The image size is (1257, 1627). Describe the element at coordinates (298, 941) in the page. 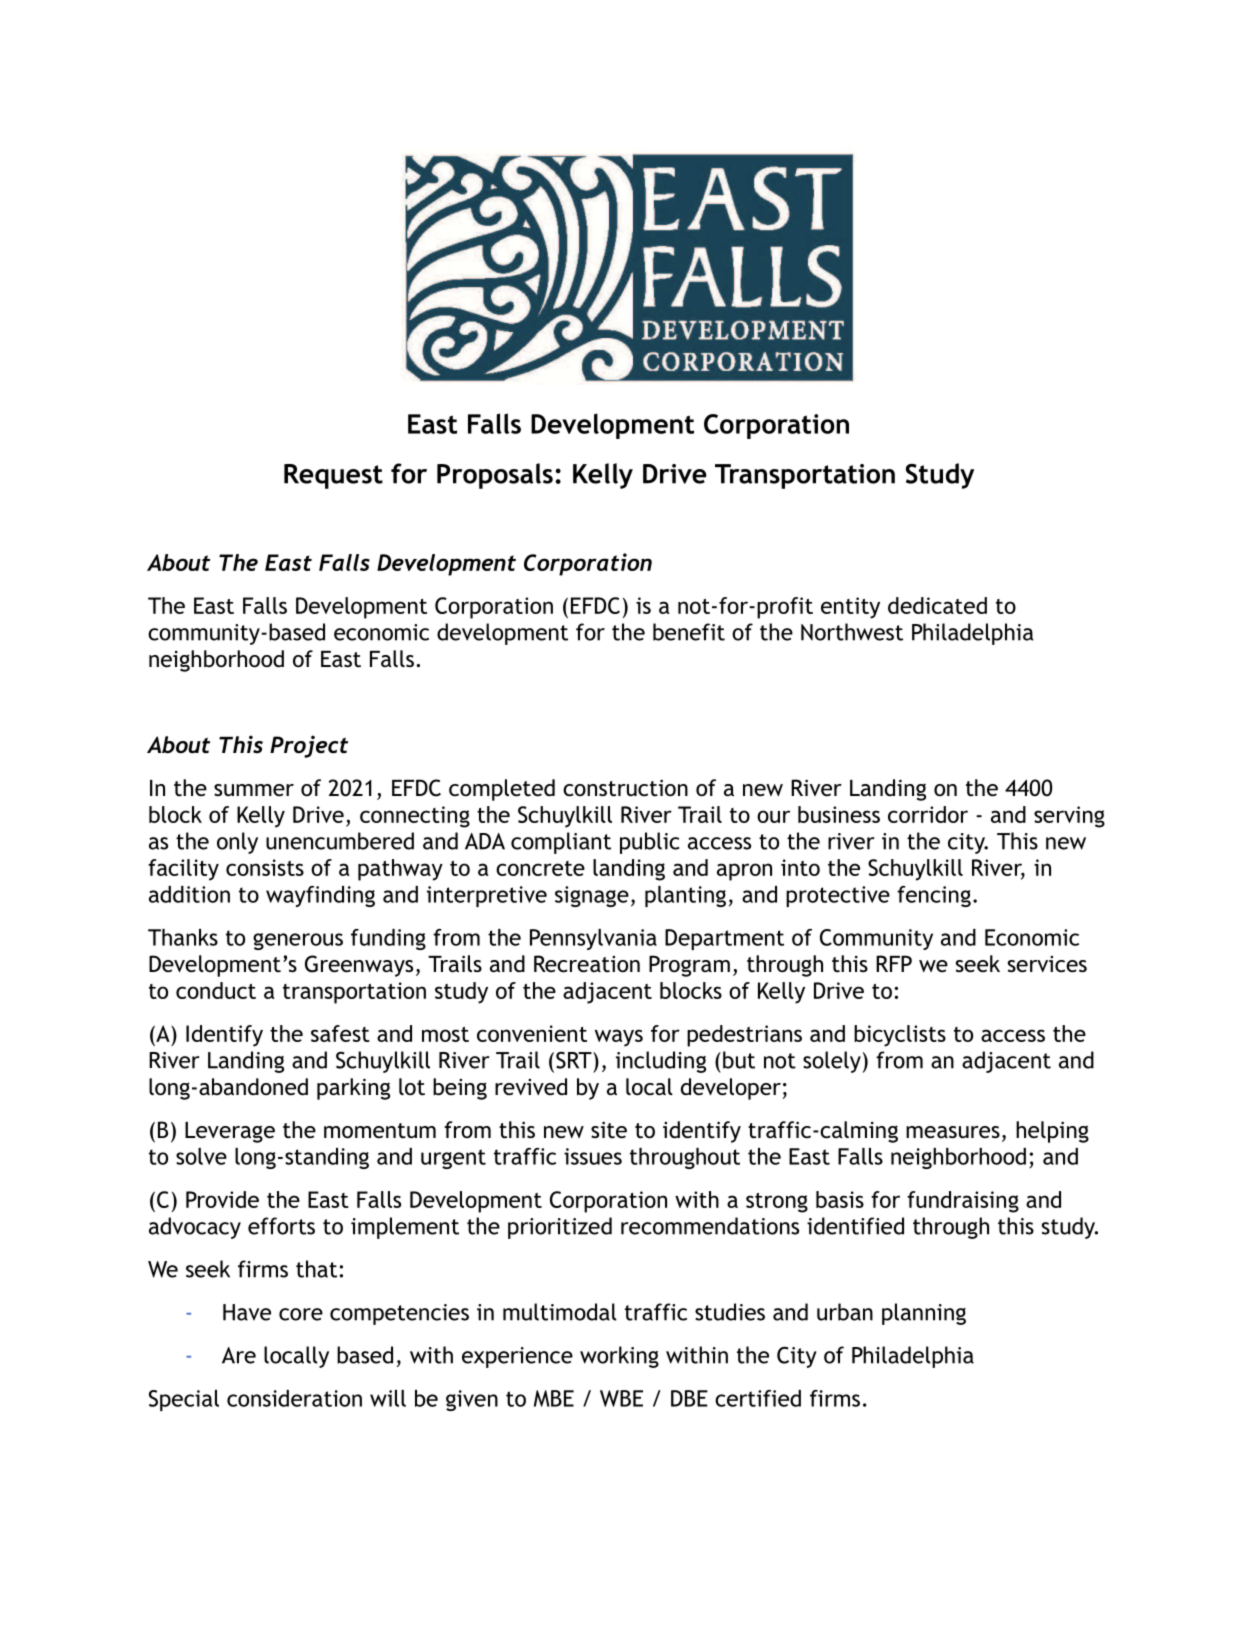

I see `generous` at that location.
